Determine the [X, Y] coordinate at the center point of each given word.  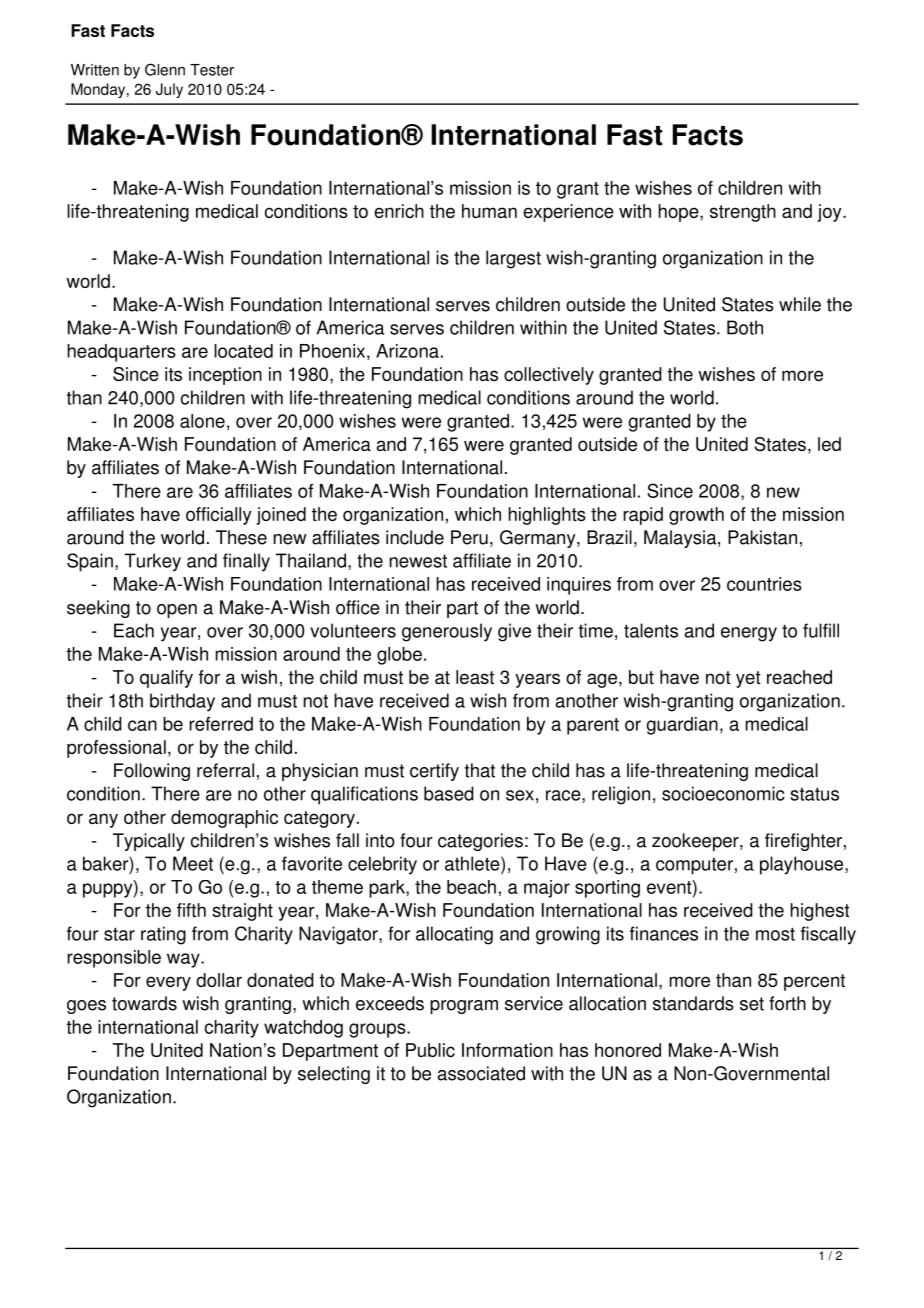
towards [144, 1003]
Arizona [407, 351]
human [489, 211]
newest [418, 561]
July [169, 90]
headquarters [121, 353]
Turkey [153, 562]
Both [745, 327]
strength [743, 213]
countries [764, 584]
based [449, 793]
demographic [224, 819]
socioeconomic [723, 793]
